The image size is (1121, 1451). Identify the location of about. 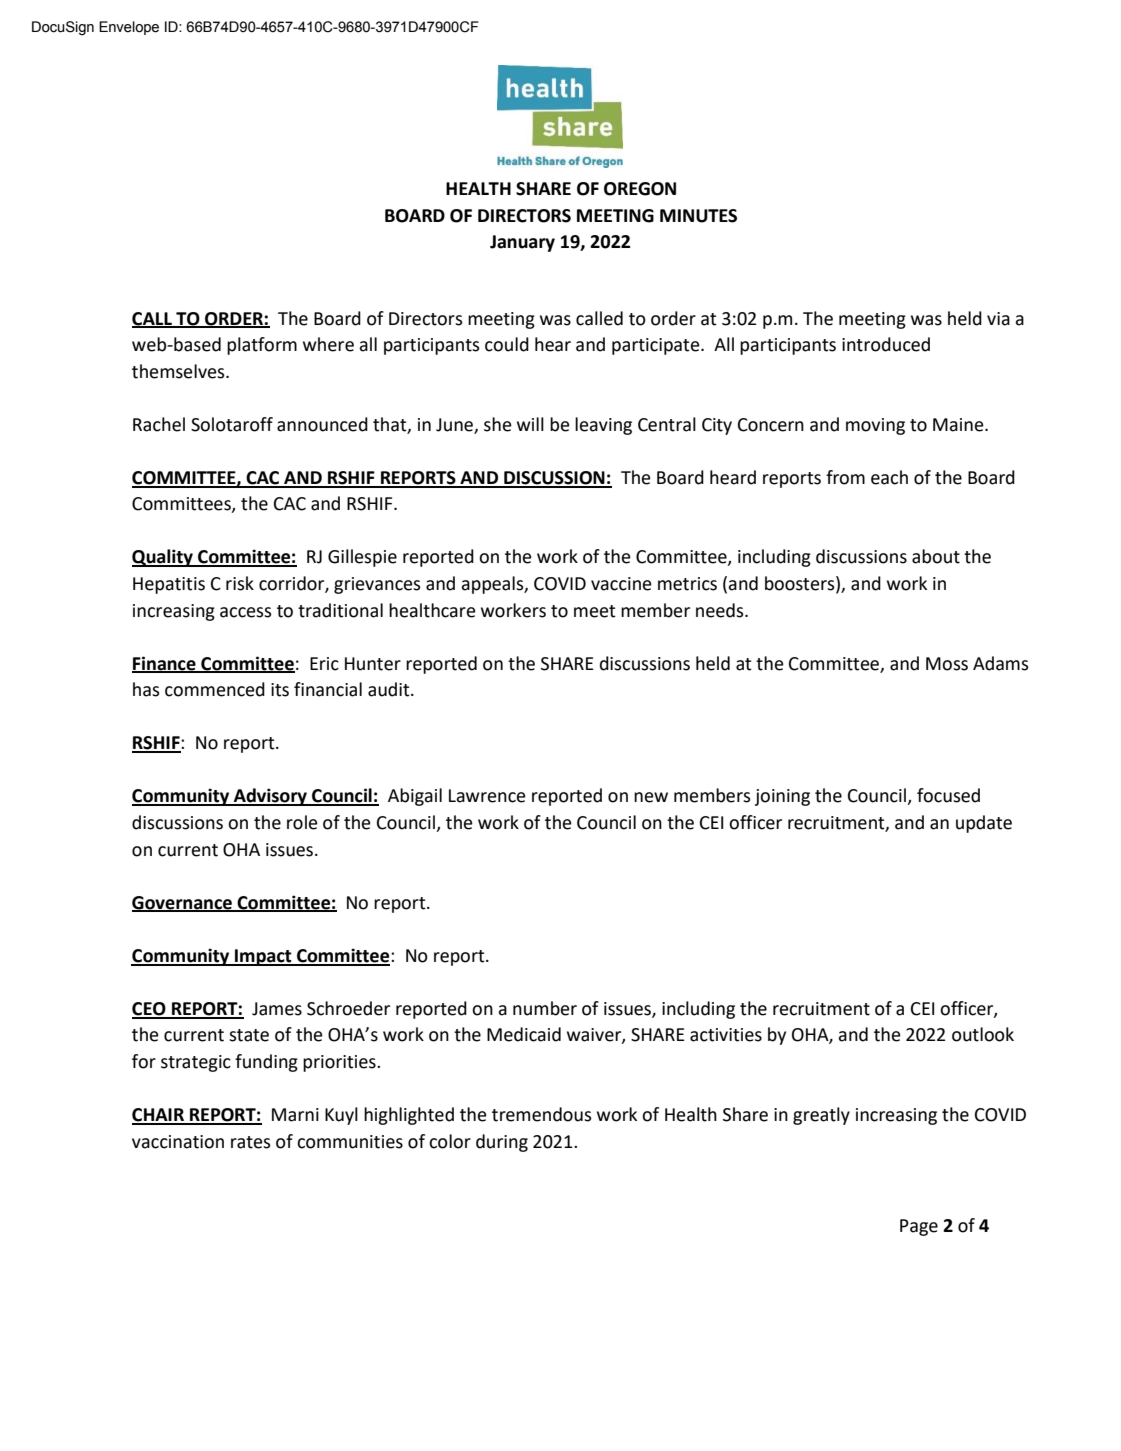
(936, 556).
